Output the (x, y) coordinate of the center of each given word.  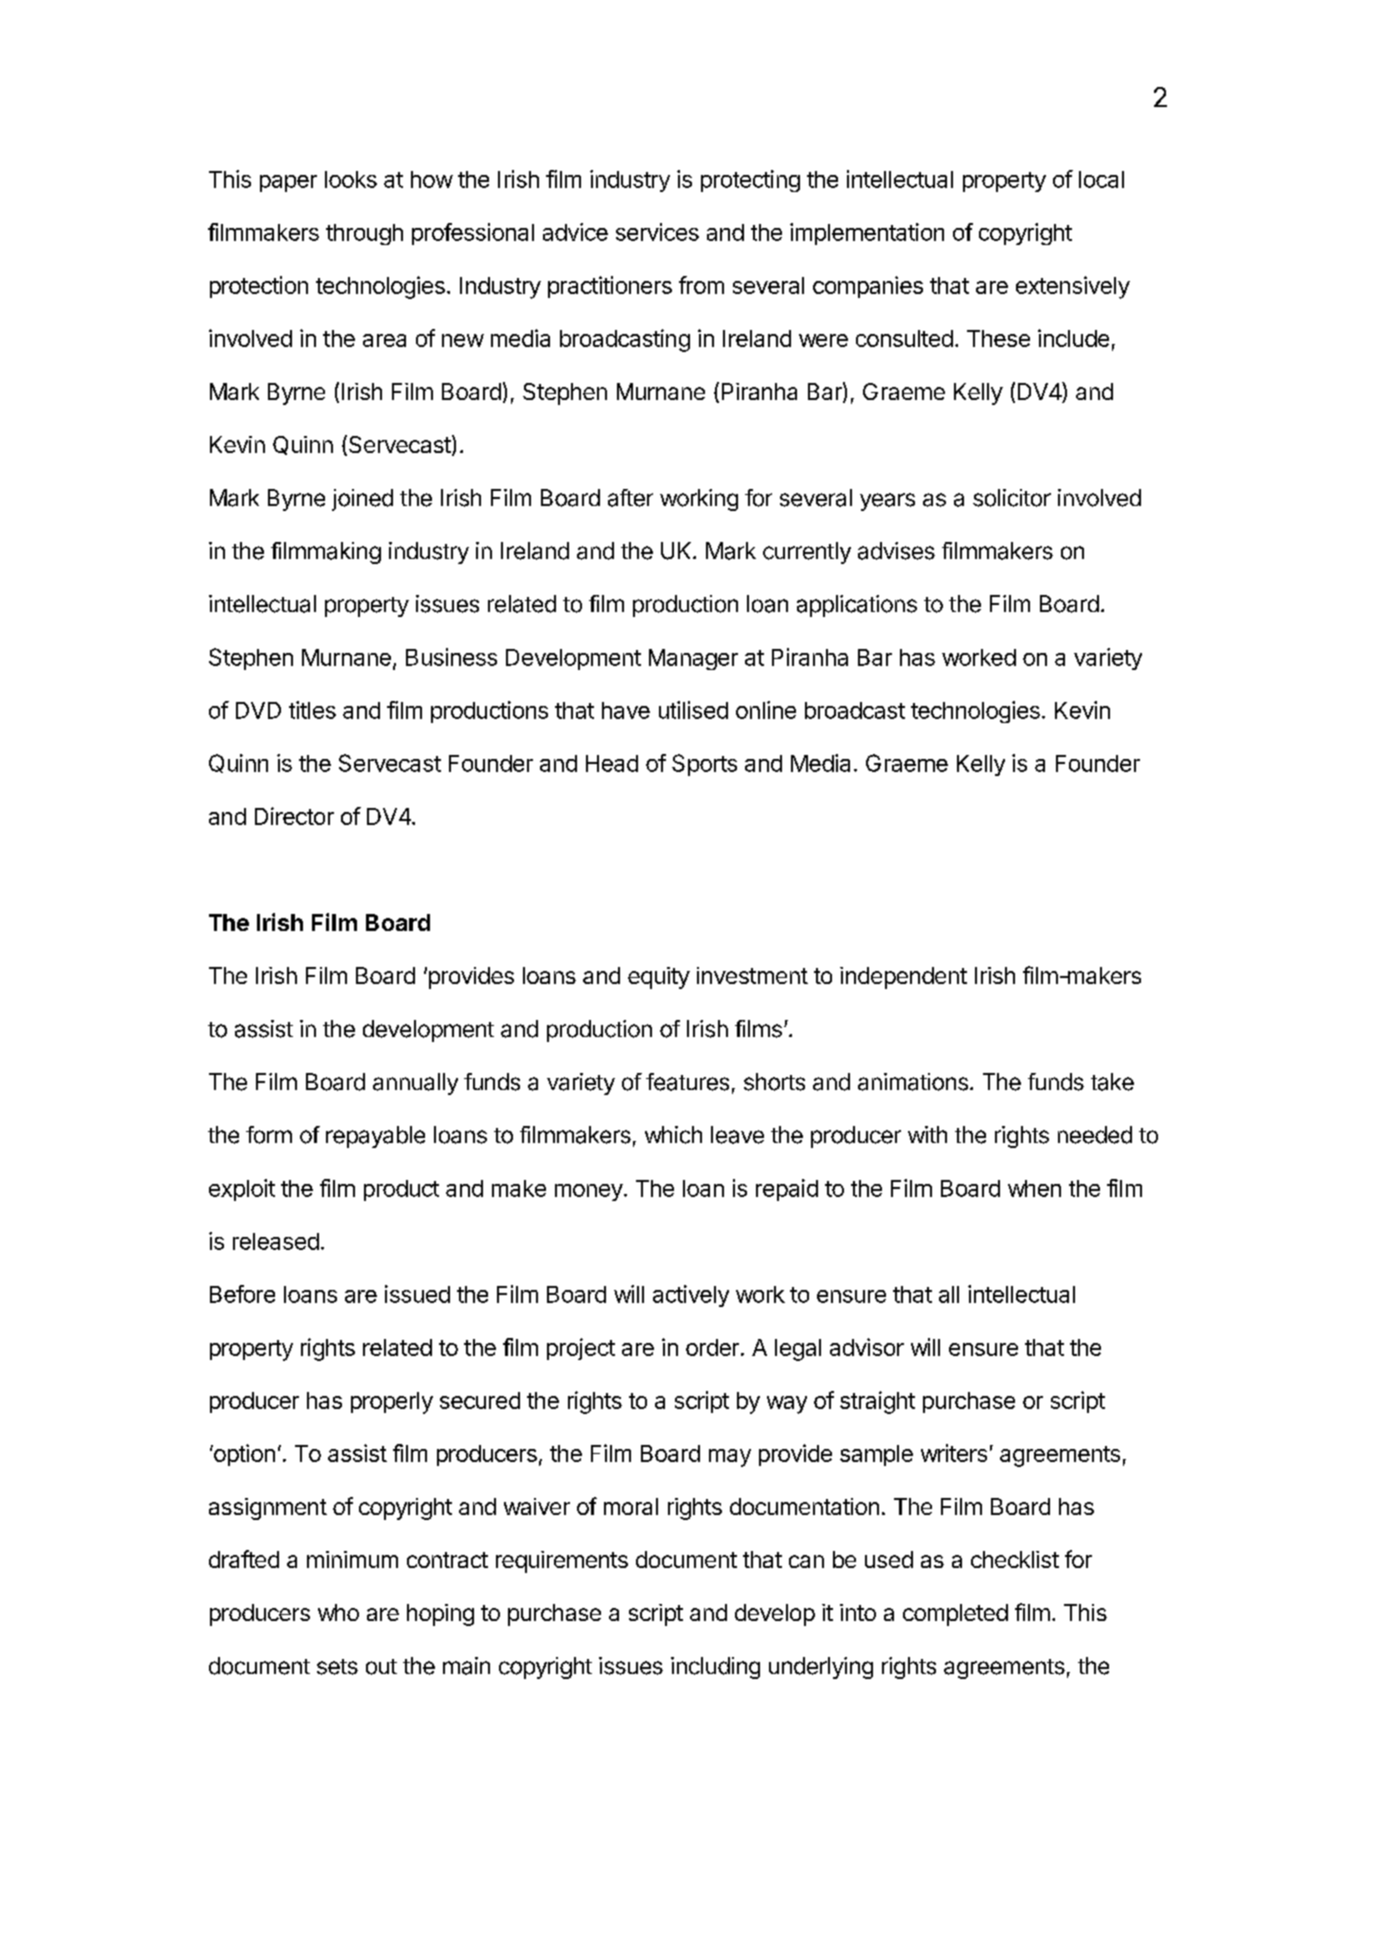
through (364, 234)
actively (691, 1296)
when (1034, 1188)
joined (362, 500)
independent (903, 978)
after (630, 498)
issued (417, 1294)
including (715, 1668)
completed (955, 1615)
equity (659, 978)
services (657, 232)
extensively (1073, 287)
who (338, 1612)
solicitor (1012, 498)
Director (294, 816)
